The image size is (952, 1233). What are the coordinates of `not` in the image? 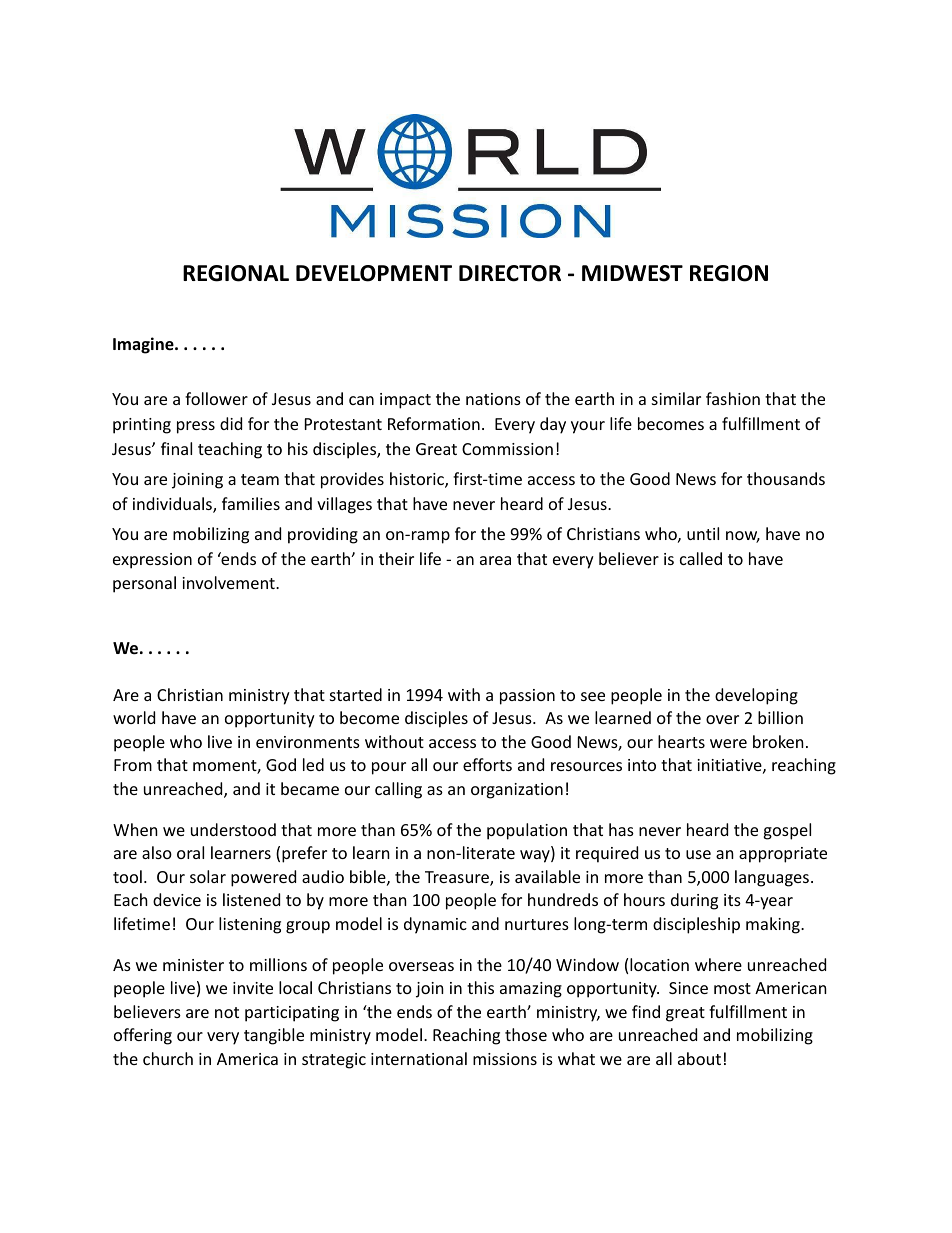 It's located at (227, 1012).
